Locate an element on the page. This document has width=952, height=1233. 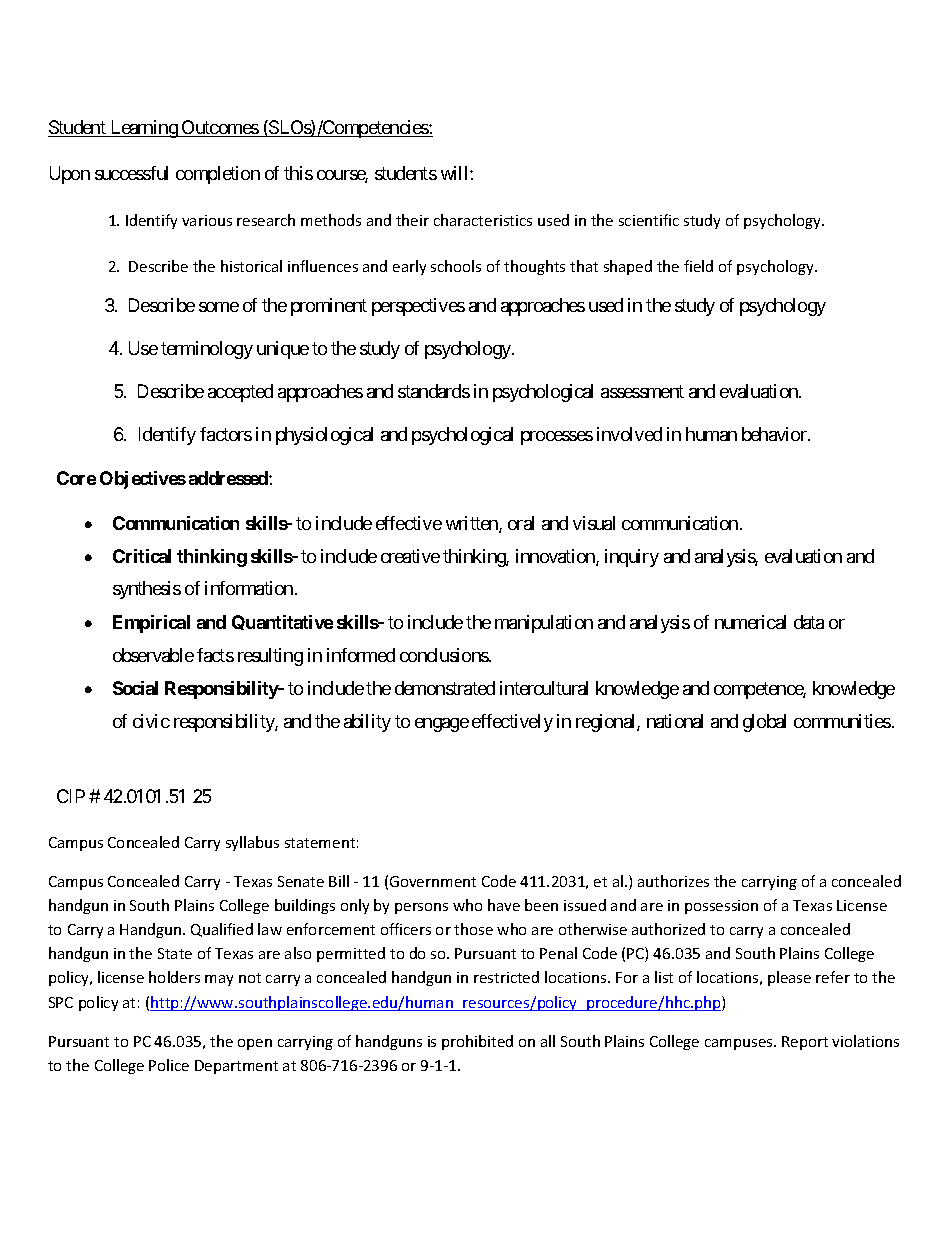
Report is located at coordinates (805, 1043).
